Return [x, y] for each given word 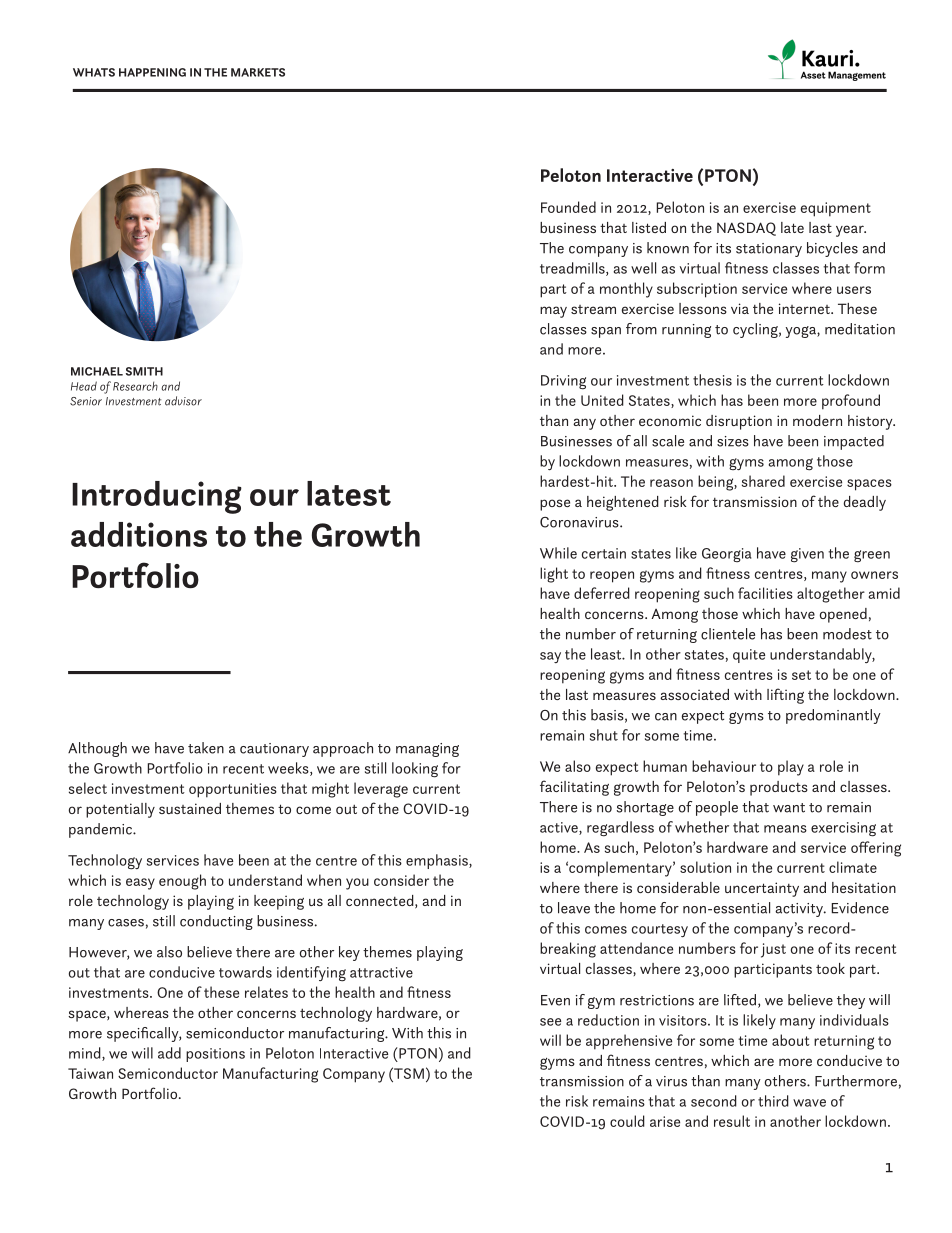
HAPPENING [152, 72]
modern [817, 420]
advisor [183, 401]
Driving [563, 382]
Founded [568, 207]
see [550, 1022]
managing [427, 750]
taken [206, 748]
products [779, 788]
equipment [836, 209]
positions [215, 1055]
